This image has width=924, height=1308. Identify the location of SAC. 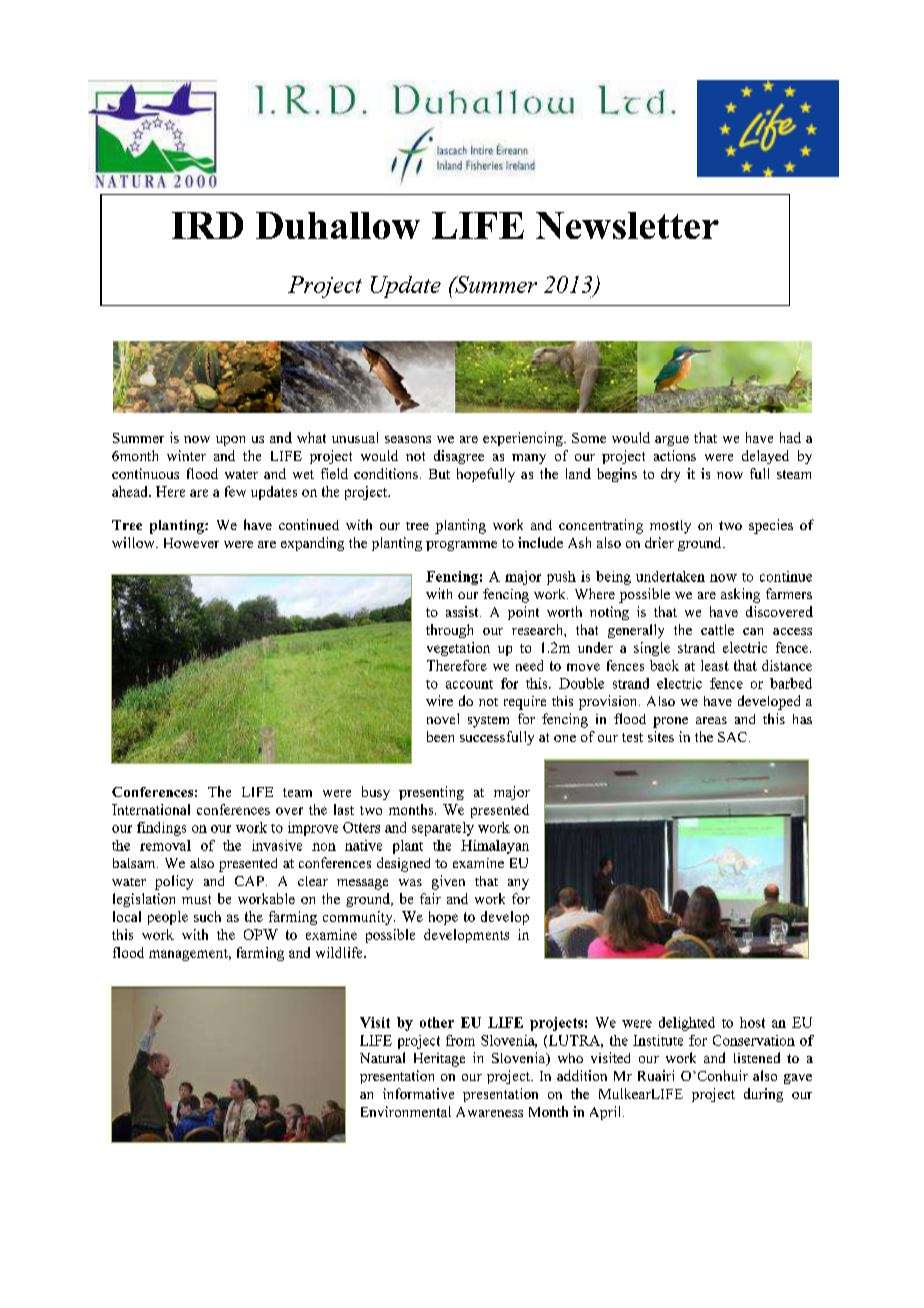
(732, 737).
